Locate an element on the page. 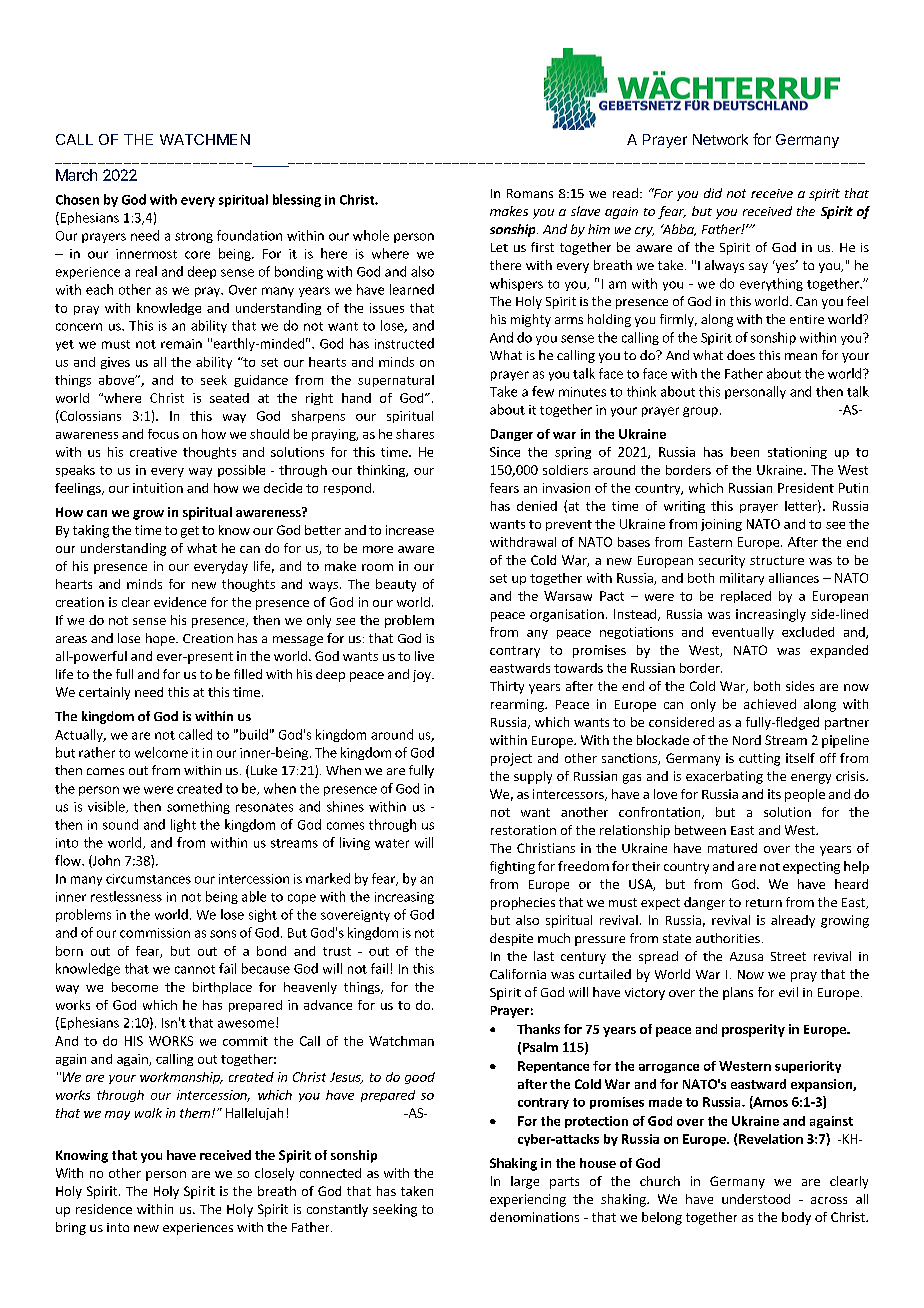  did is located at coordinates (713, 193).
